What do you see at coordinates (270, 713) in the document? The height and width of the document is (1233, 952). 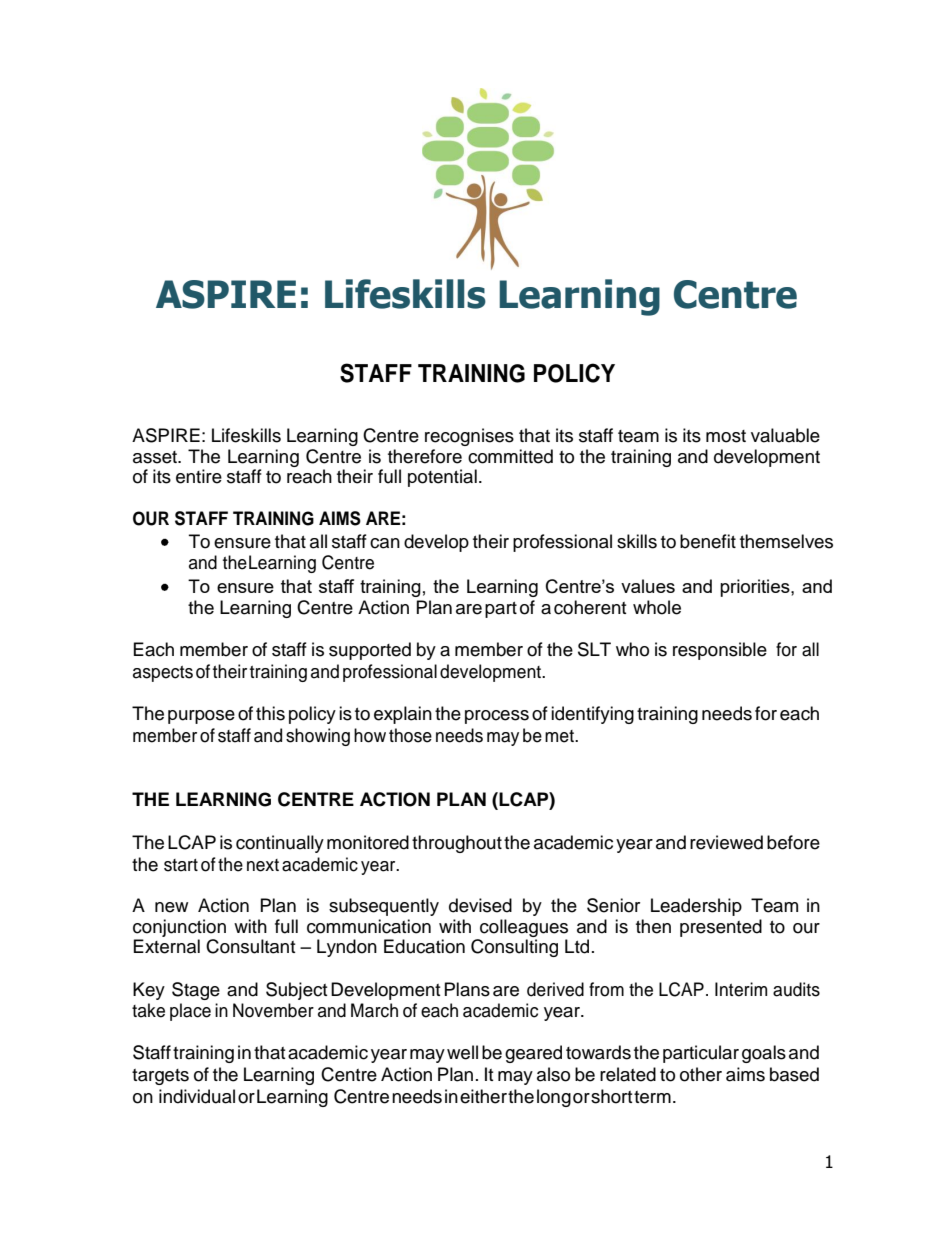 I see `this` at bounding box center [270, 713].
